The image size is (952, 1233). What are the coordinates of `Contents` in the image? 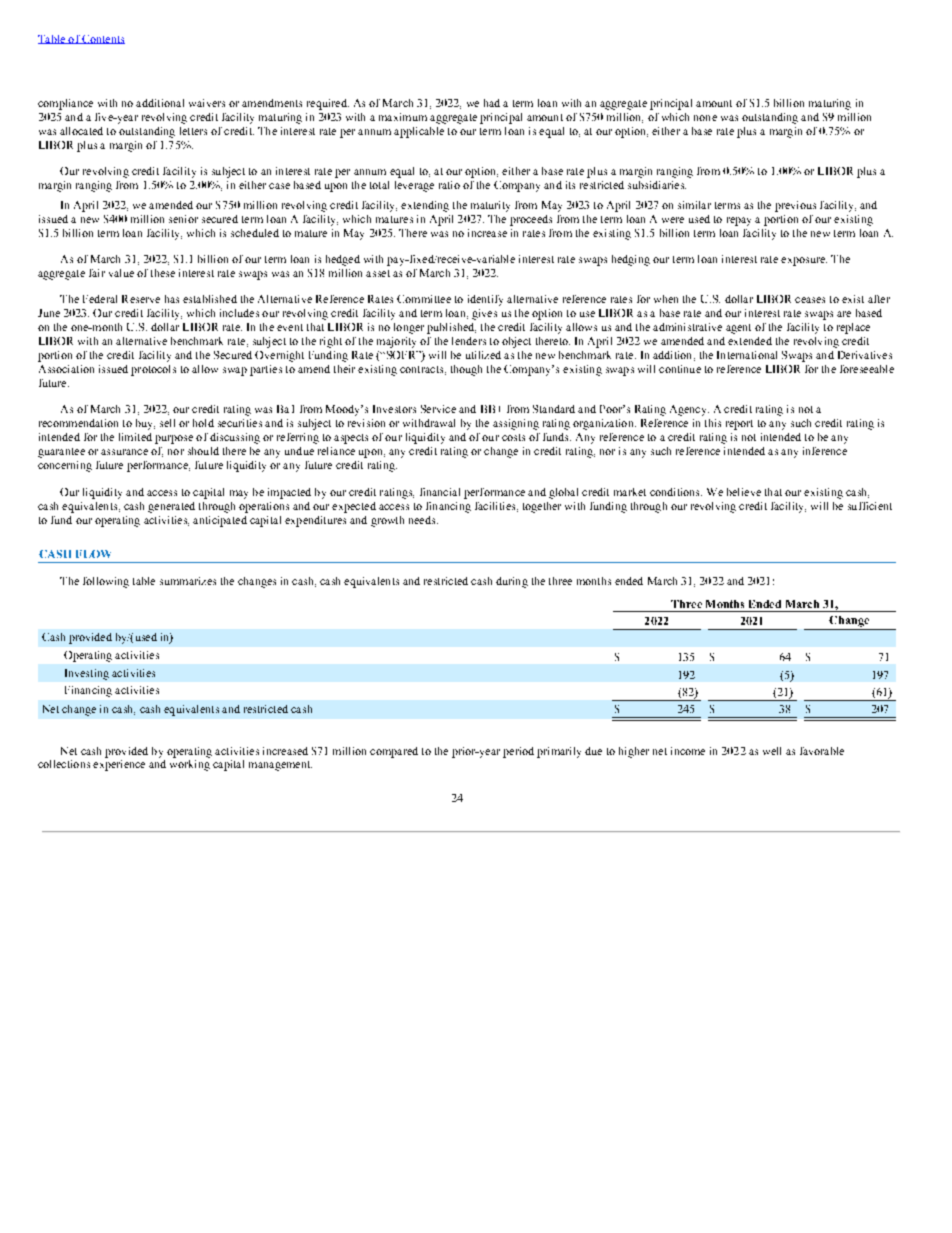 It's located at (102, 39).
